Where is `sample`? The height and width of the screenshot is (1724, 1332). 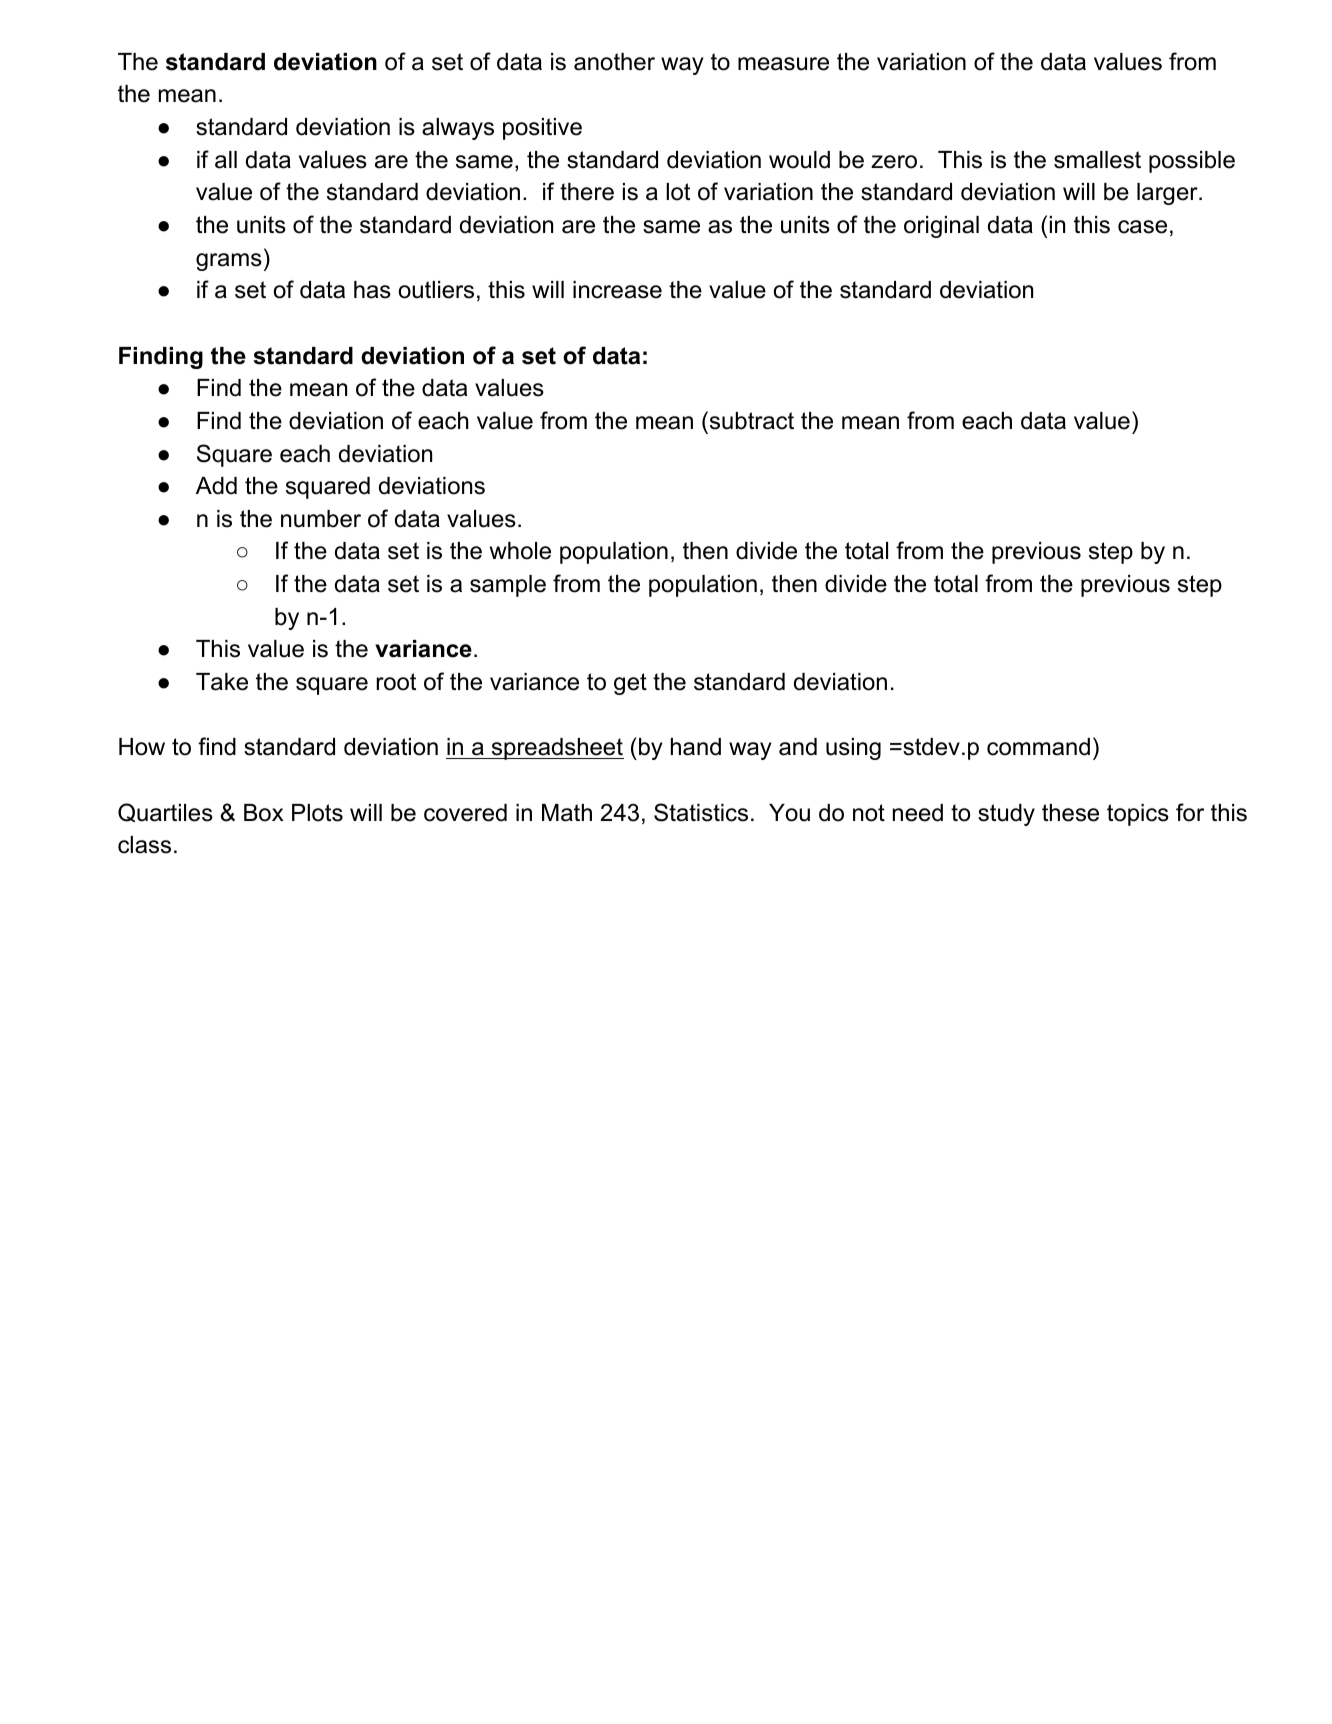
sample is located at coordinates (508, 586).
